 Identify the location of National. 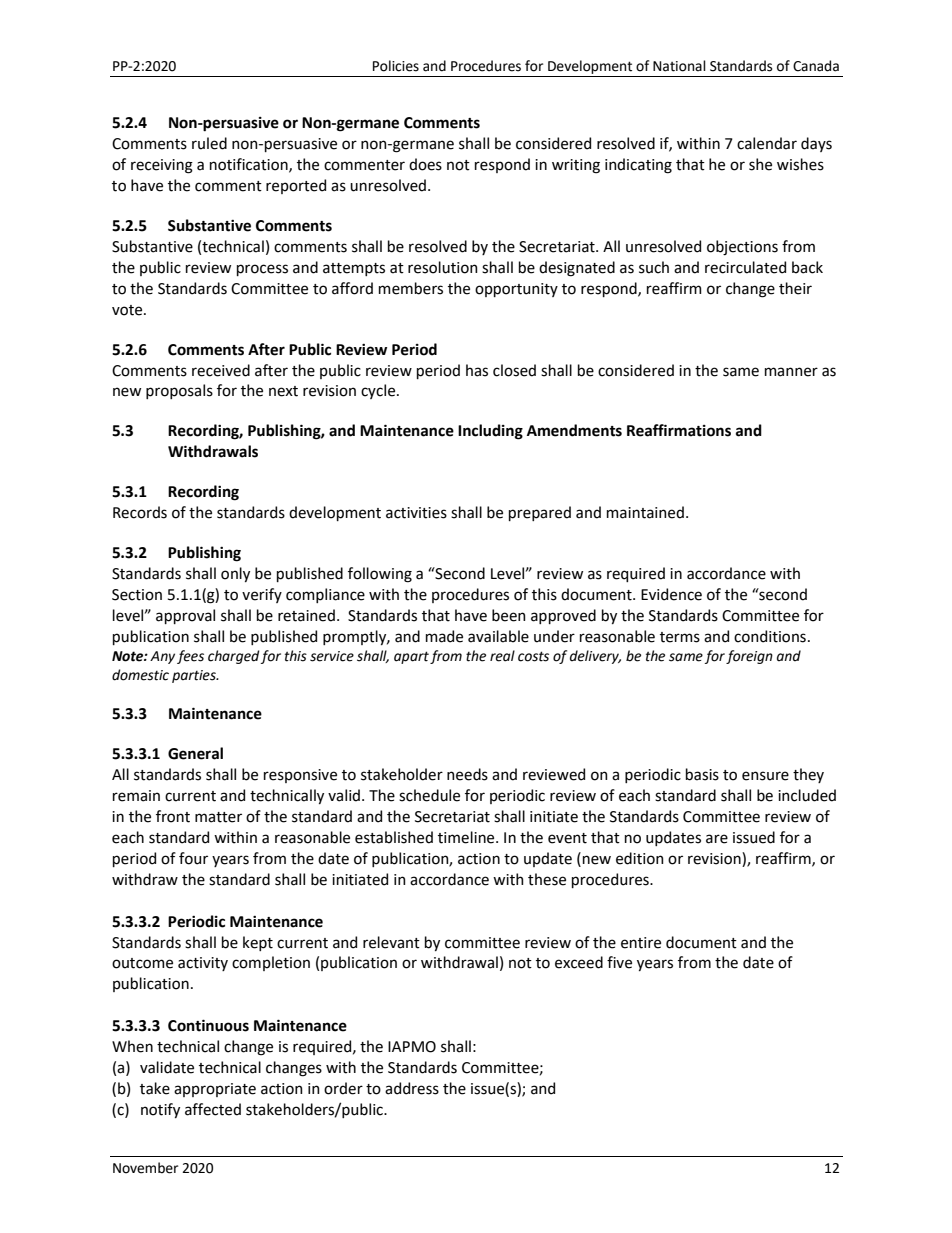
(679, 66).
